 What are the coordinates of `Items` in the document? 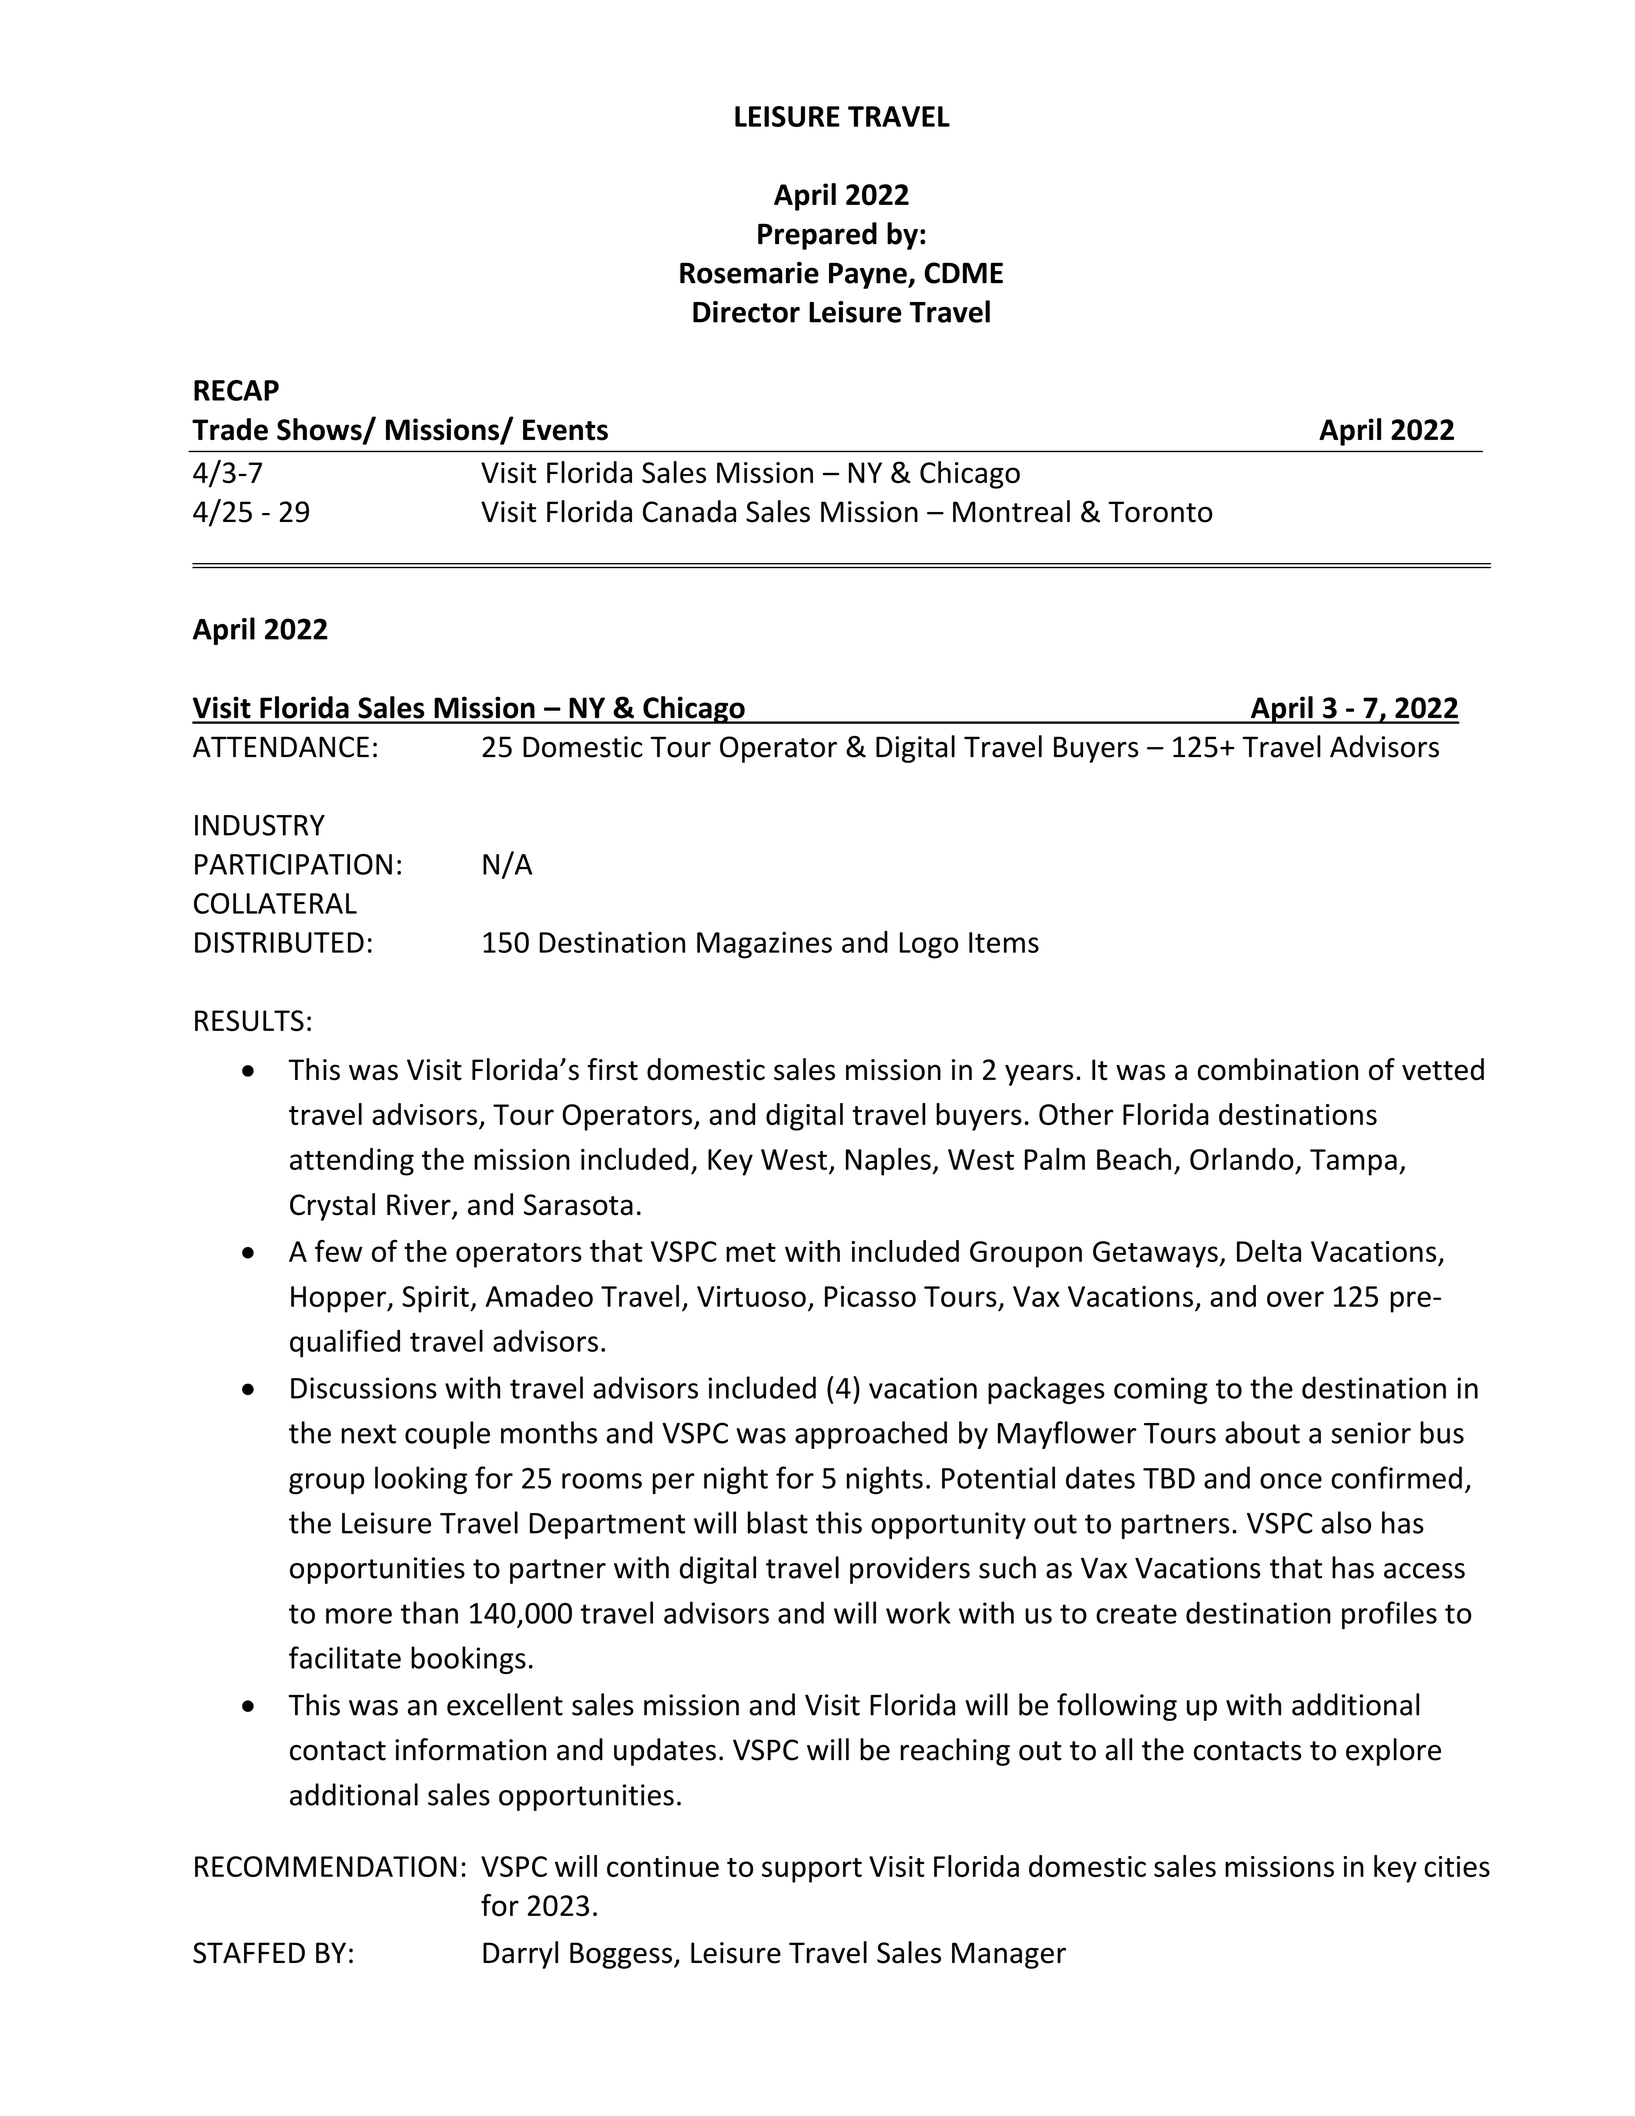 It's located at (1004, 942).
